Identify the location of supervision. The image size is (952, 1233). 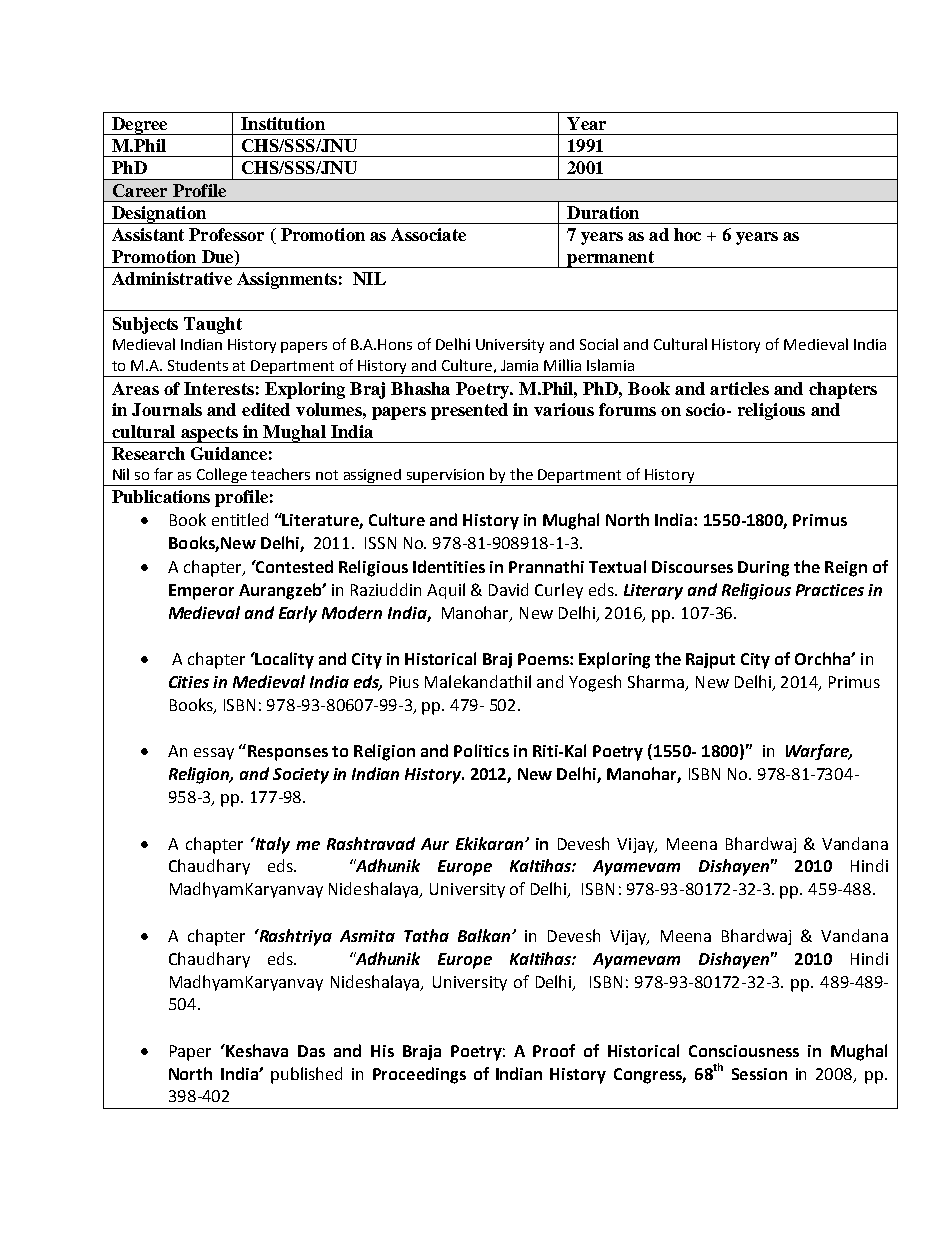
(446, 477).
